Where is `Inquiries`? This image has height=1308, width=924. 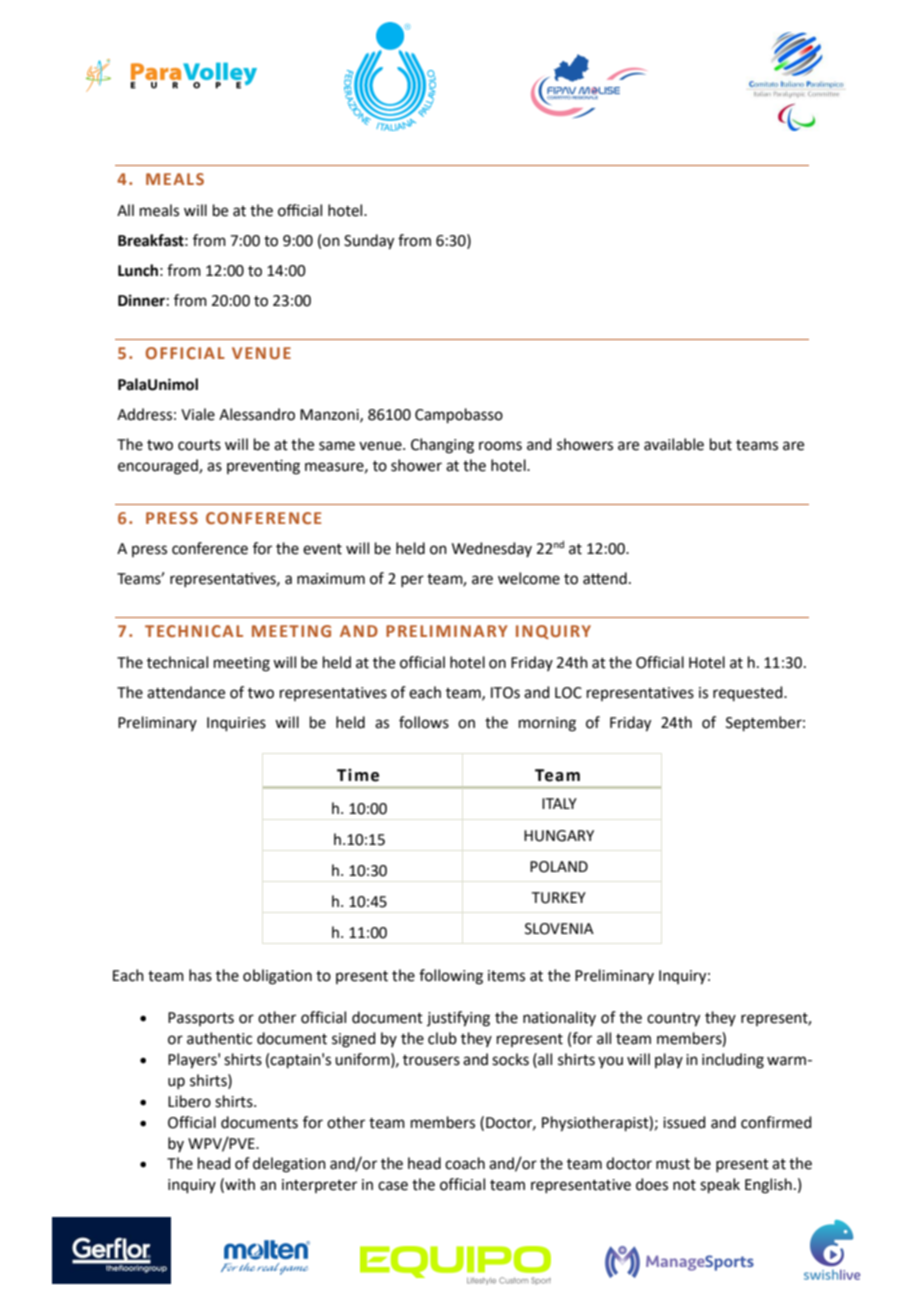
Inquiries is located at coordinates (236, 724).
